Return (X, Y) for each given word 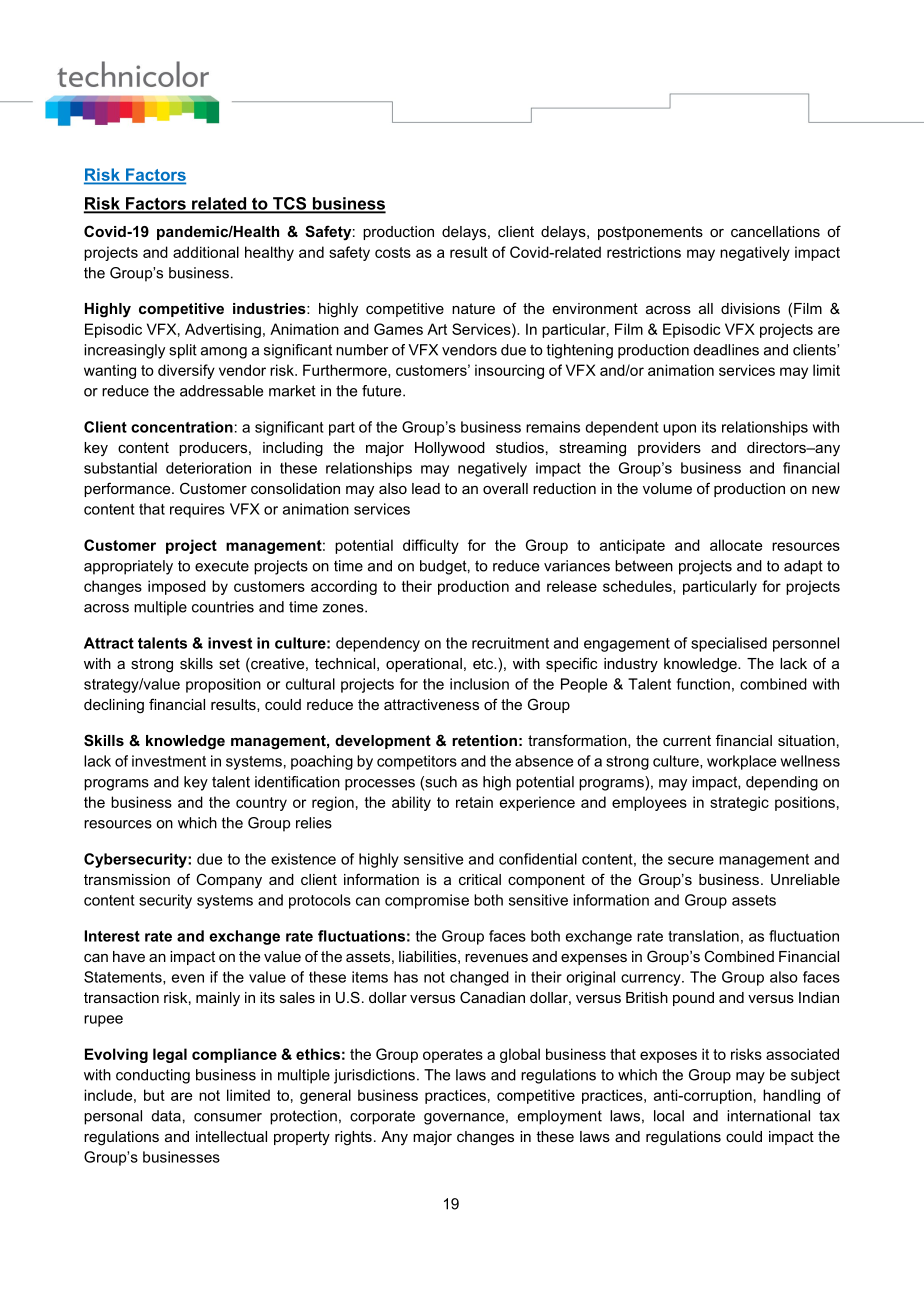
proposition (223, 685)
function (703, 684)
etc (484, 663)
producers (214, 449)
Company (229, 881)
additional (206, 252)
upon (679, 430)
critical (480, 879)
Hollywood (450, 449)
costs (393, 252)
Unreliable (805, 879)
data (166, 1116)
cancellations (775, 231)
